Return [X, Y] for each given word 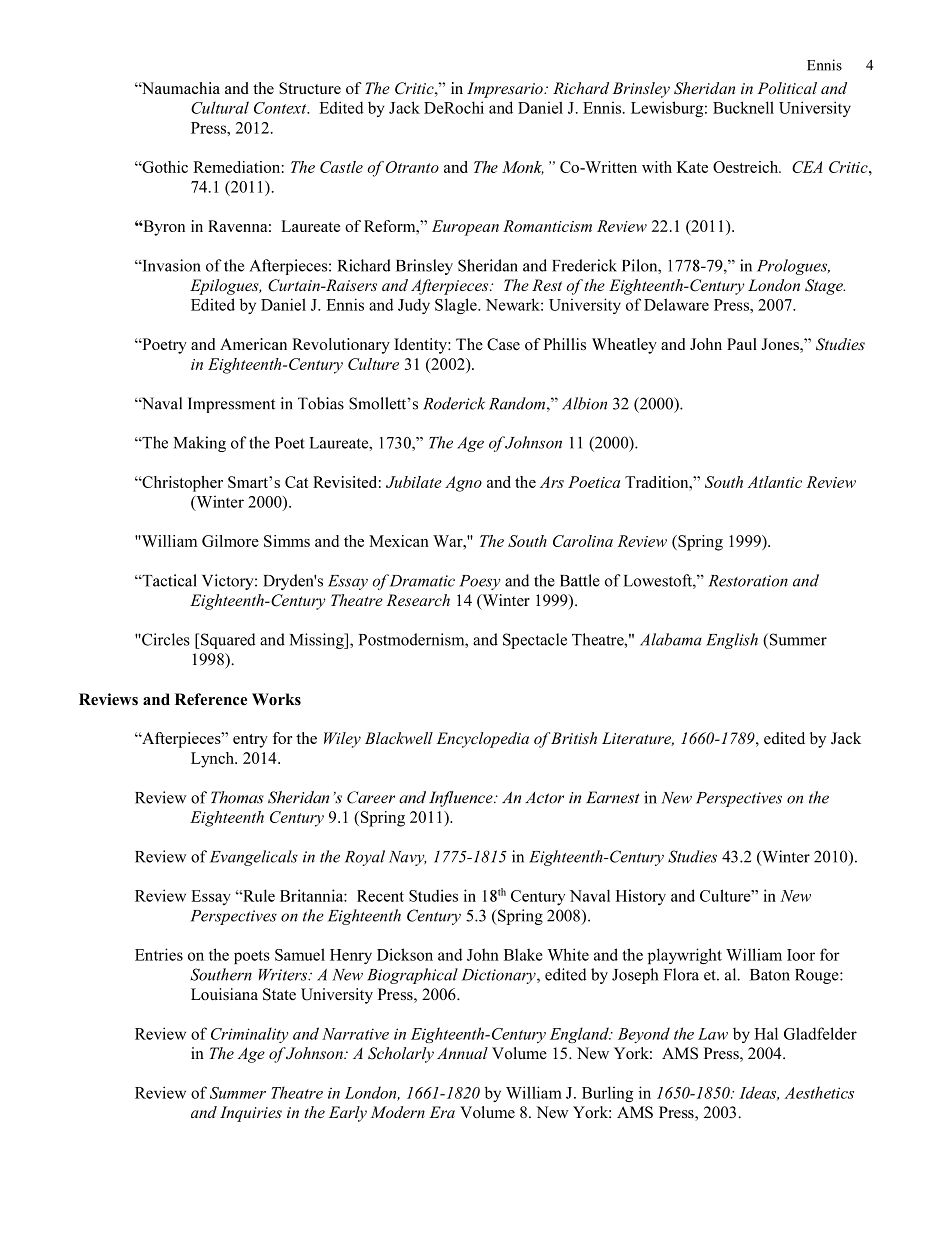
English [732, 641]
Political [787, 88]
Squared [227, 641]
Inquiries [251, 1114]
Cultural [220, 107]
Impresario [506, 90]
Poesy [480, 582]
